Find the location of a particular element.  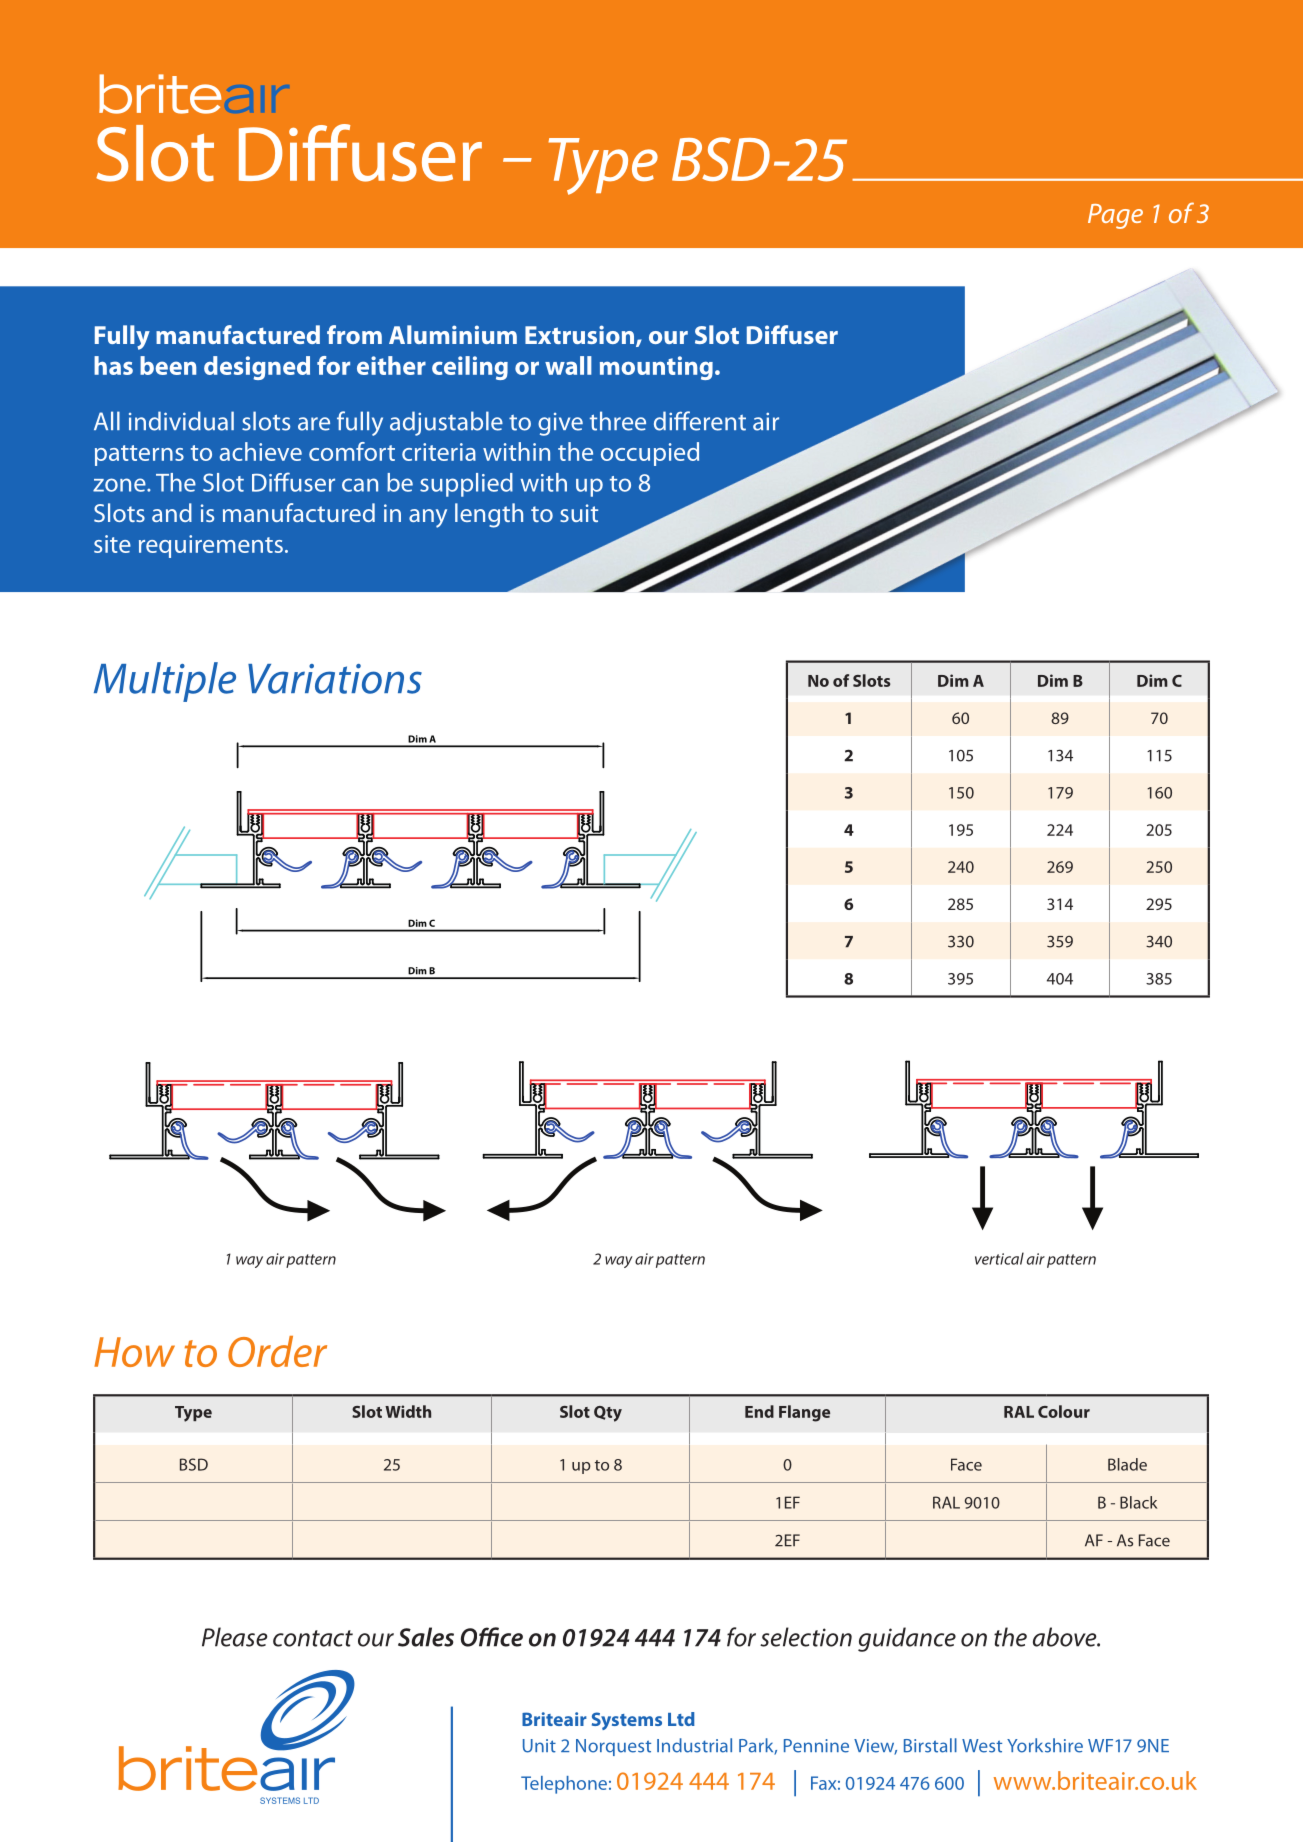

suit is located at coordinates (579, 513).
